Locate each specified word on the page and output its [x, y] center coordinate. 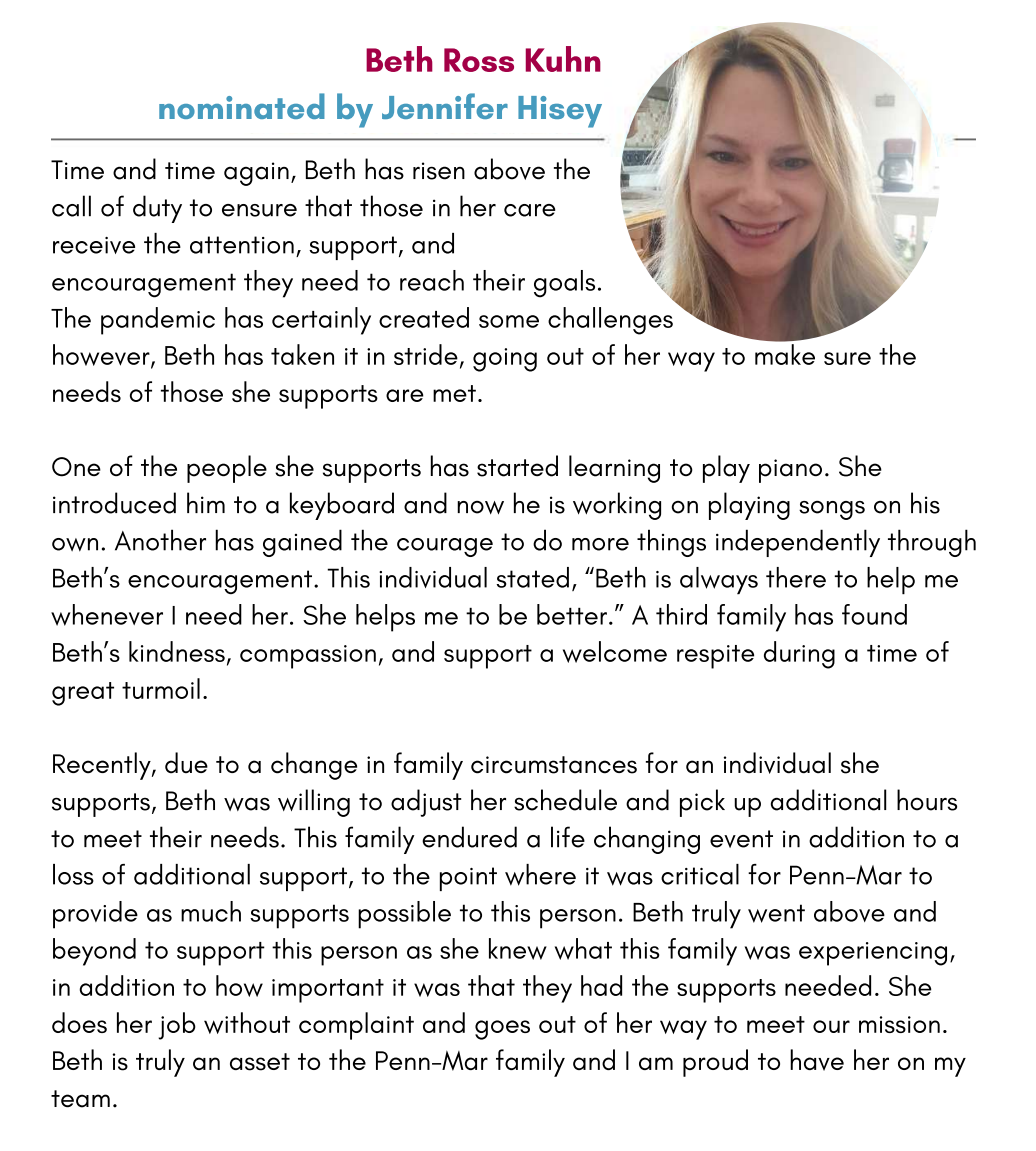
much [211, 911]
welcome [615, 652]
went [776, 913]
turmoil [161, 688]
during [799, 655]
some [509, 321]
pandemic [158, 321]
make [785, 354]
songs [832, 510]
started [517, 466]
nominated [242, 106]
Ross [479, 60]
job [177, 1026]
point [468, 879]
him [206, 502]
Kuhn [563, 59]
